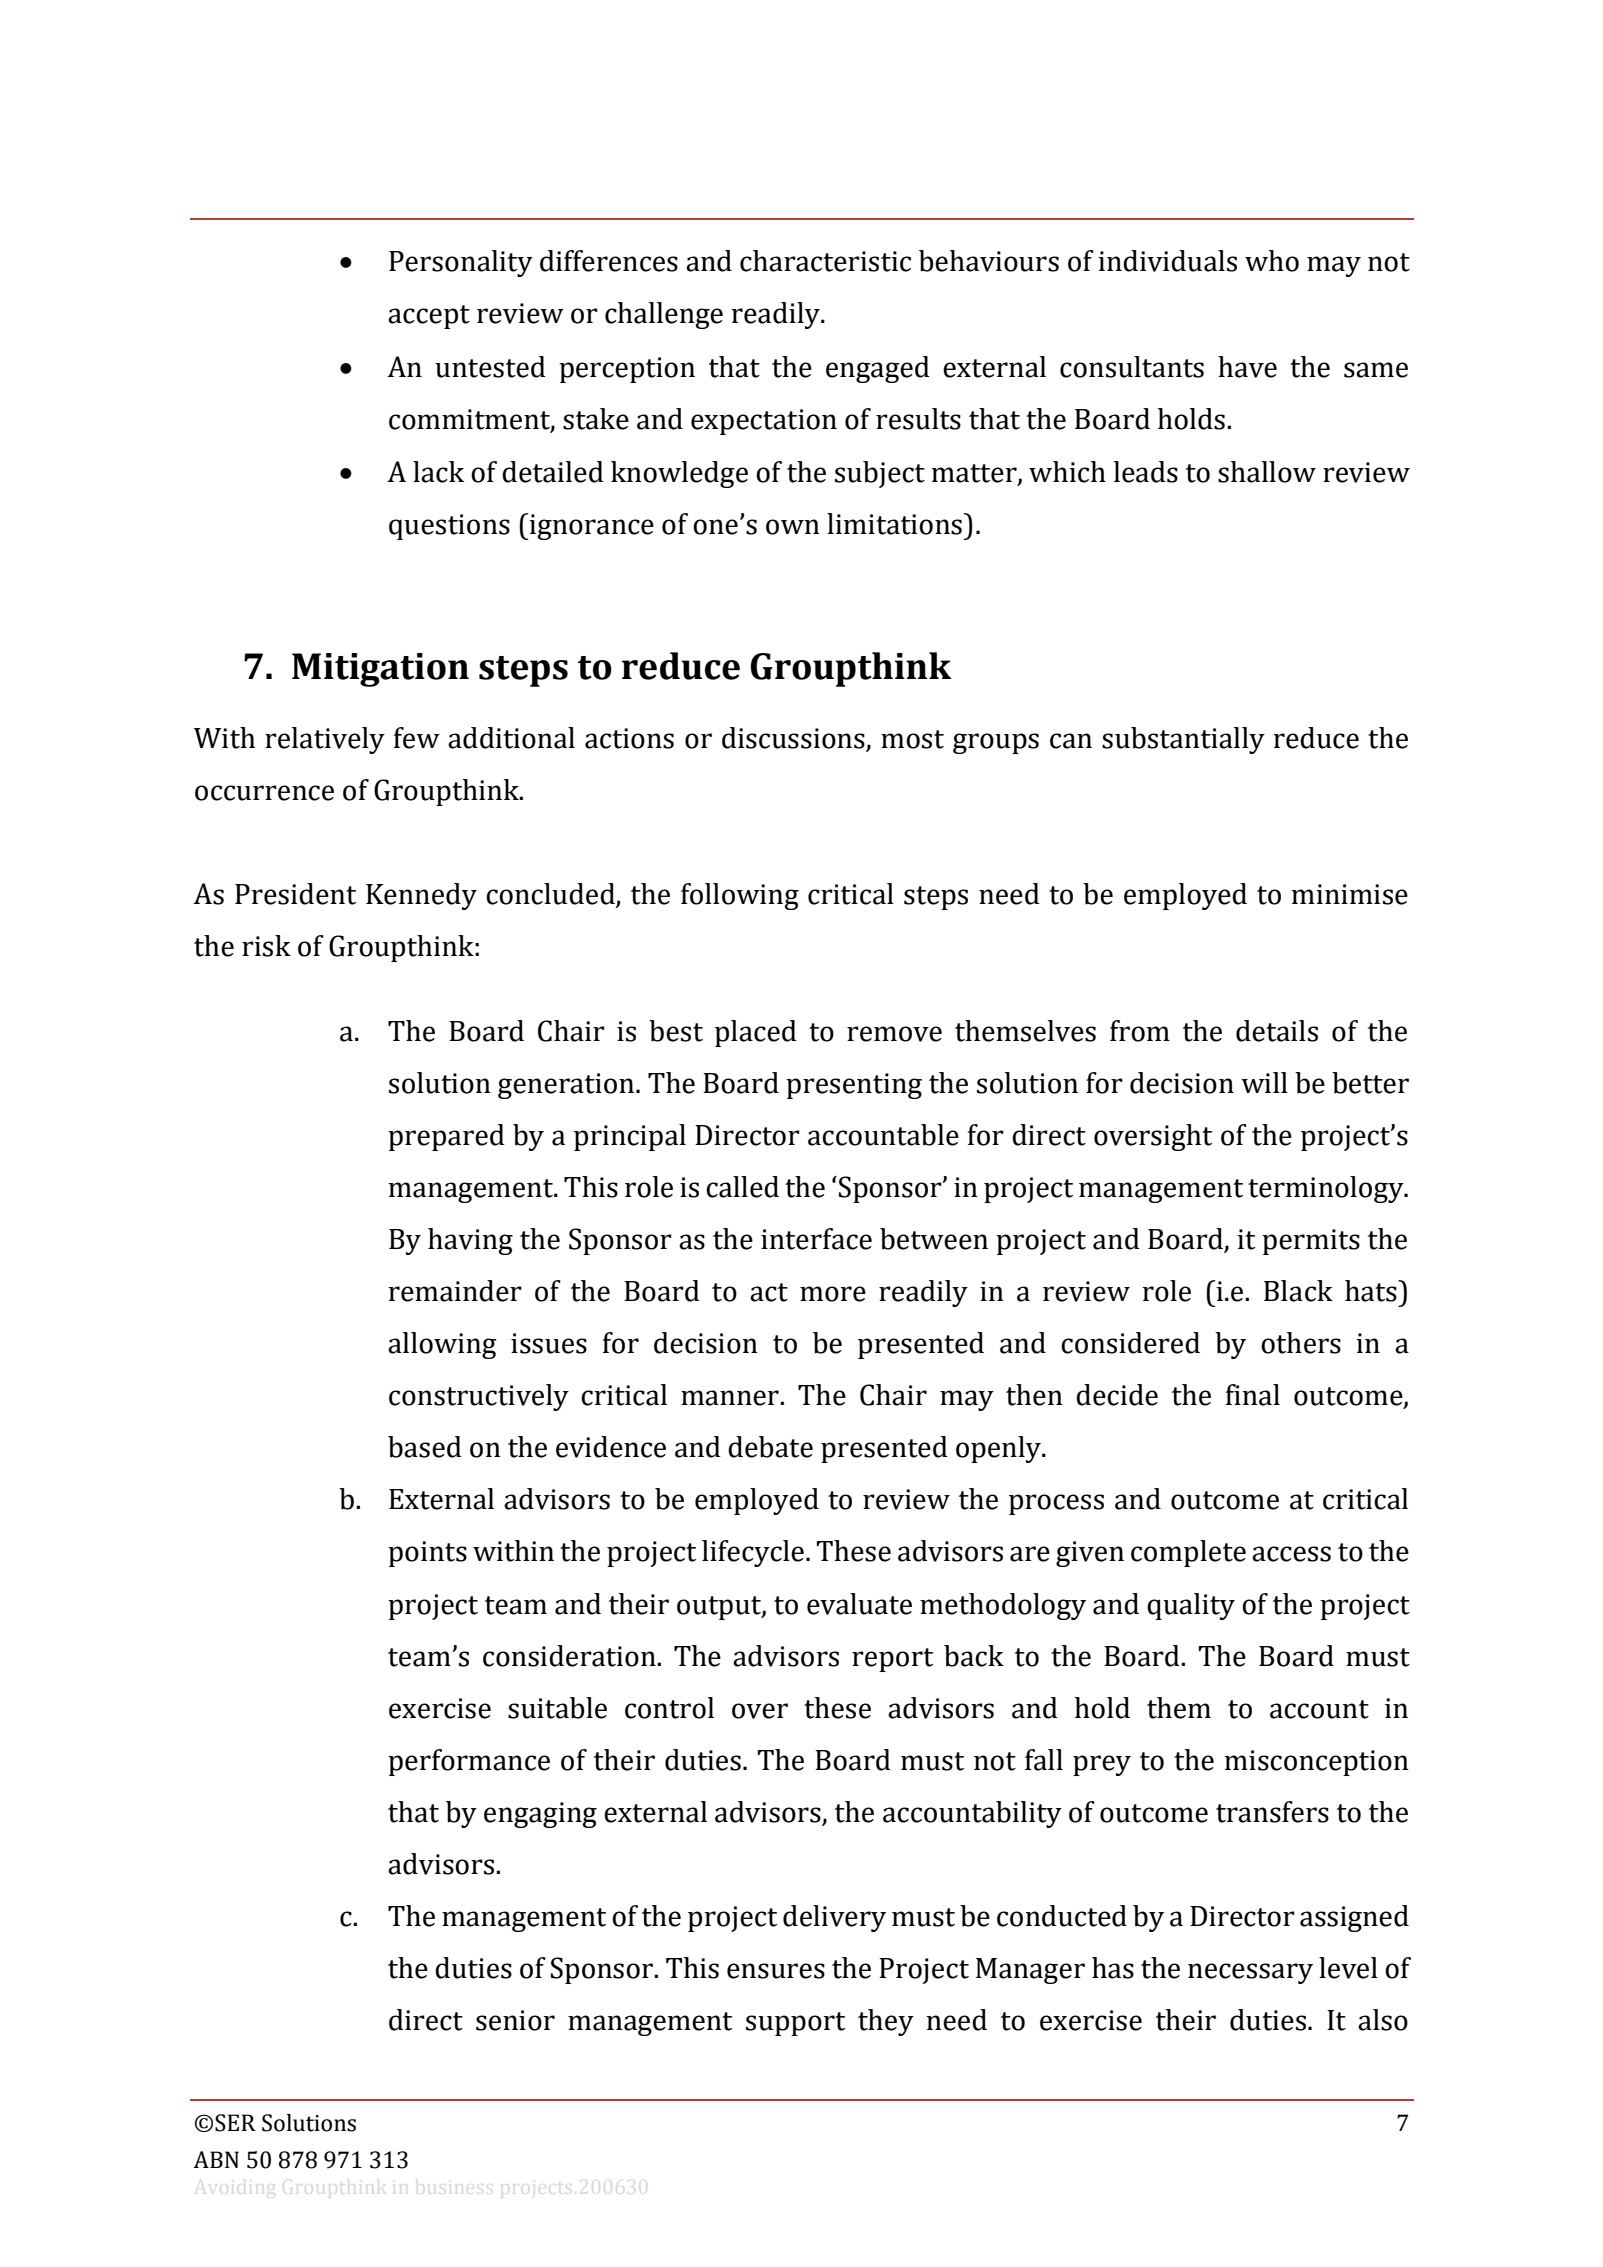 Image resolution: width=1603 pixels, height=2267 pixels. I want to click on characteristic, so click(825, 261).
